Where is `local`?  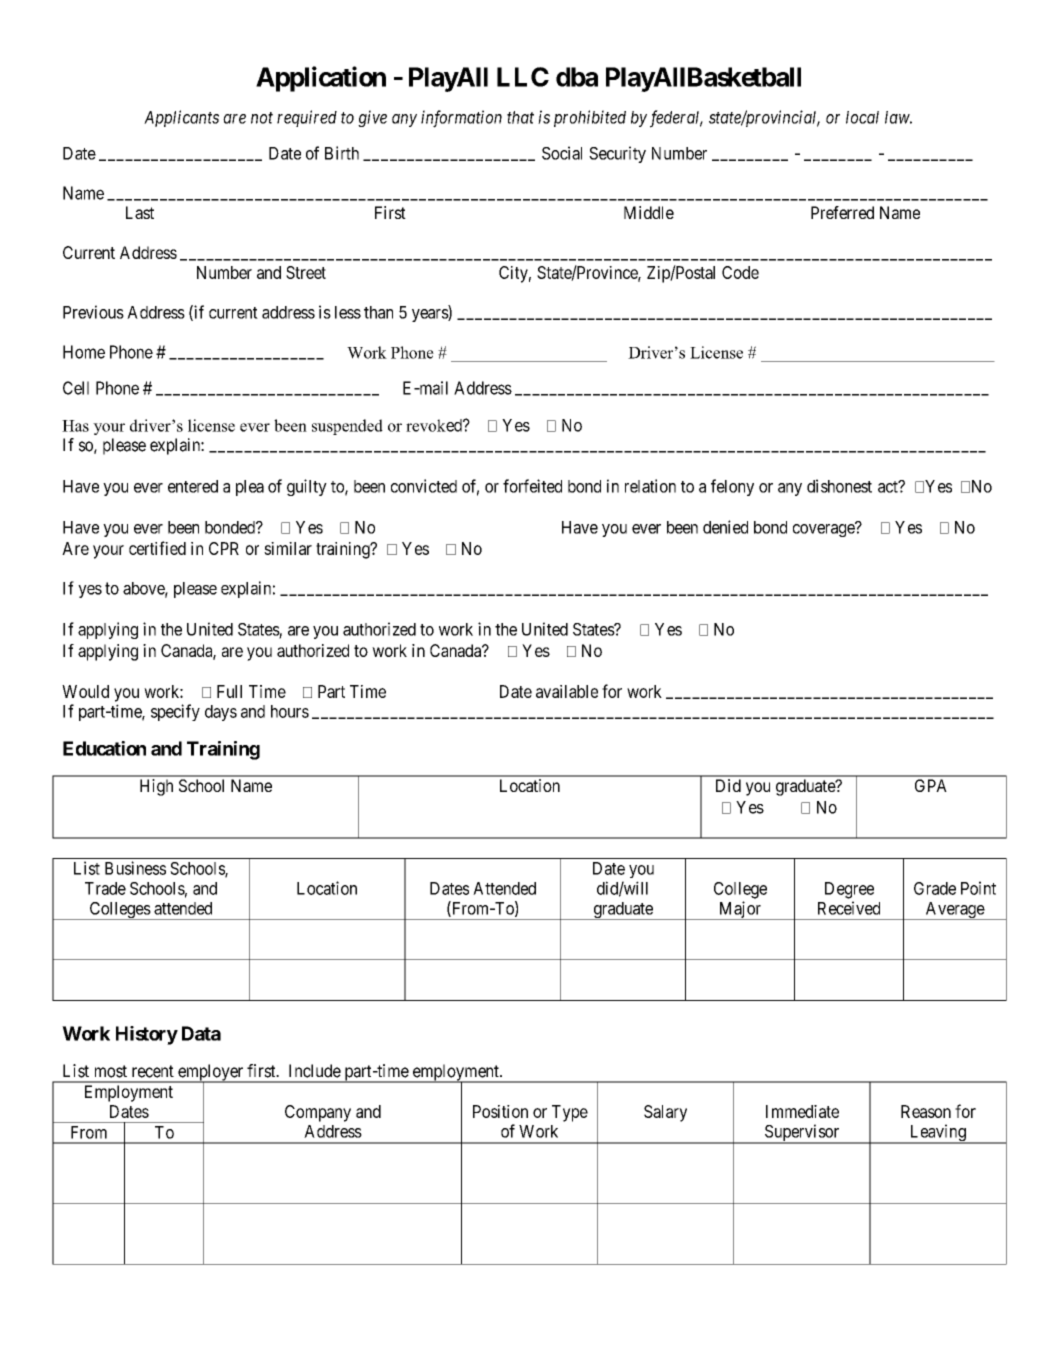
local is located at coordinates (862, 117).
